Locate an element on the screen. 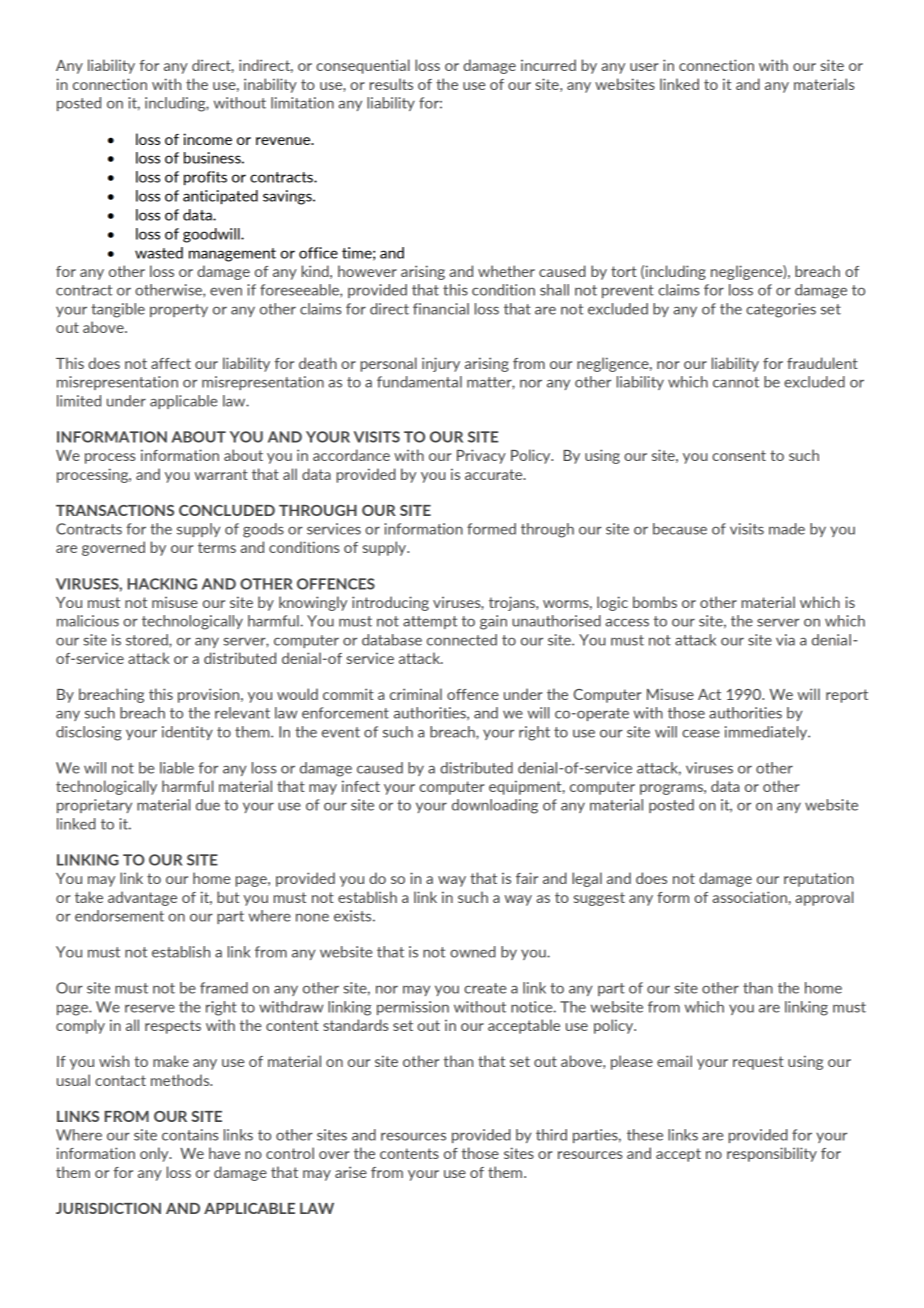 This screenshot has height=1308, width=924. third is located at coordinates (551, 1135).
